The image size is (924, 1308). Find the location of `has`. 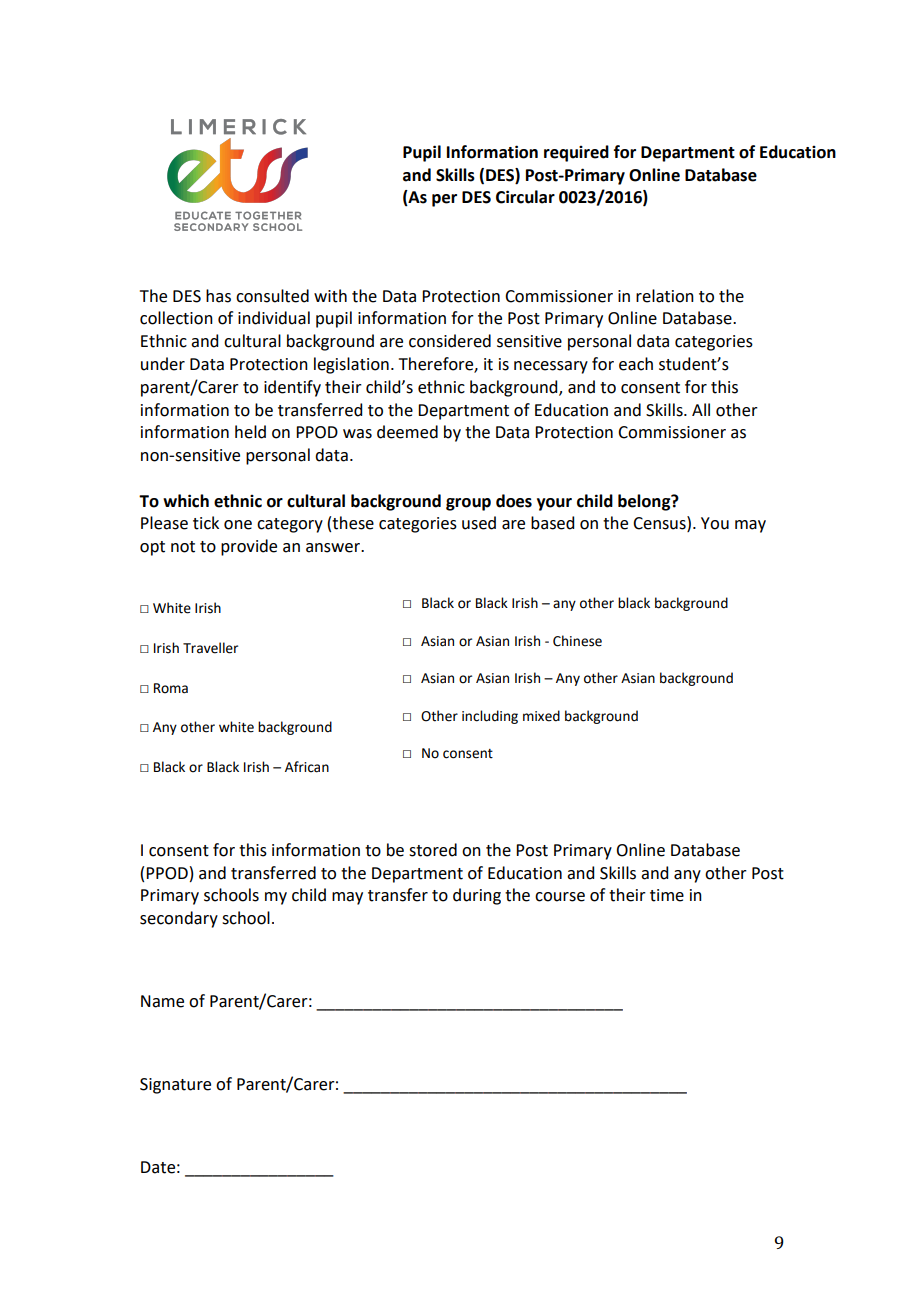

has is located at coordinates (218, 296).
